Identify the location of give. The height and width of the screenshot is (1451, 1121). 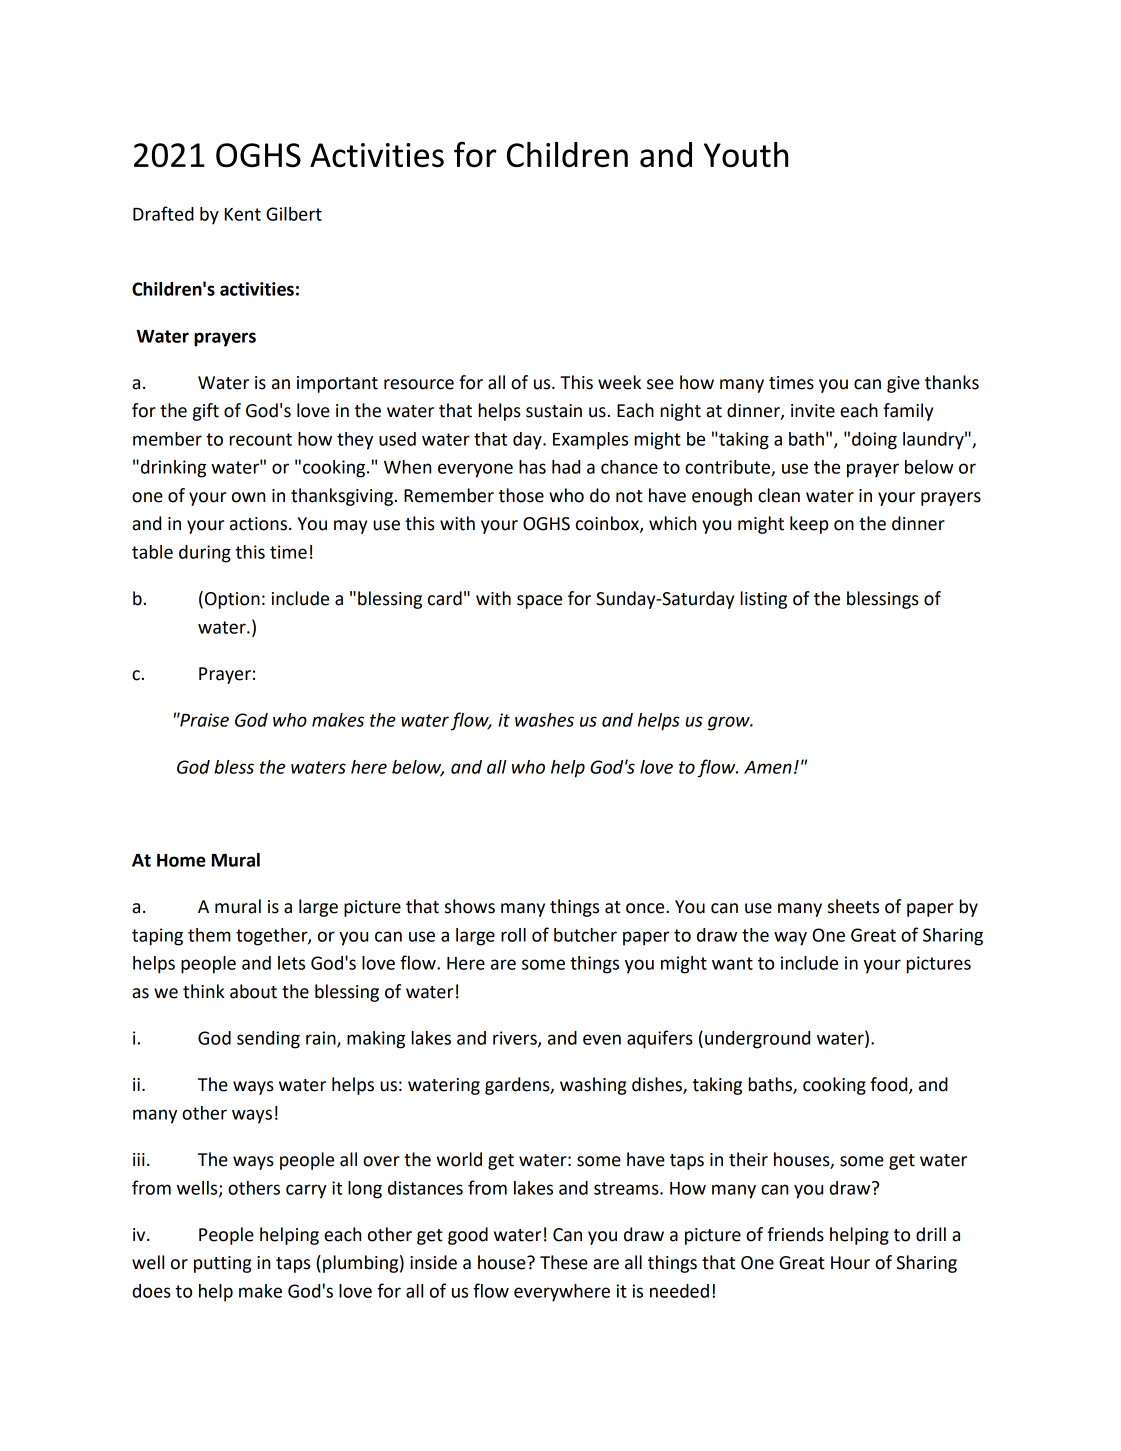
(903, 384).
